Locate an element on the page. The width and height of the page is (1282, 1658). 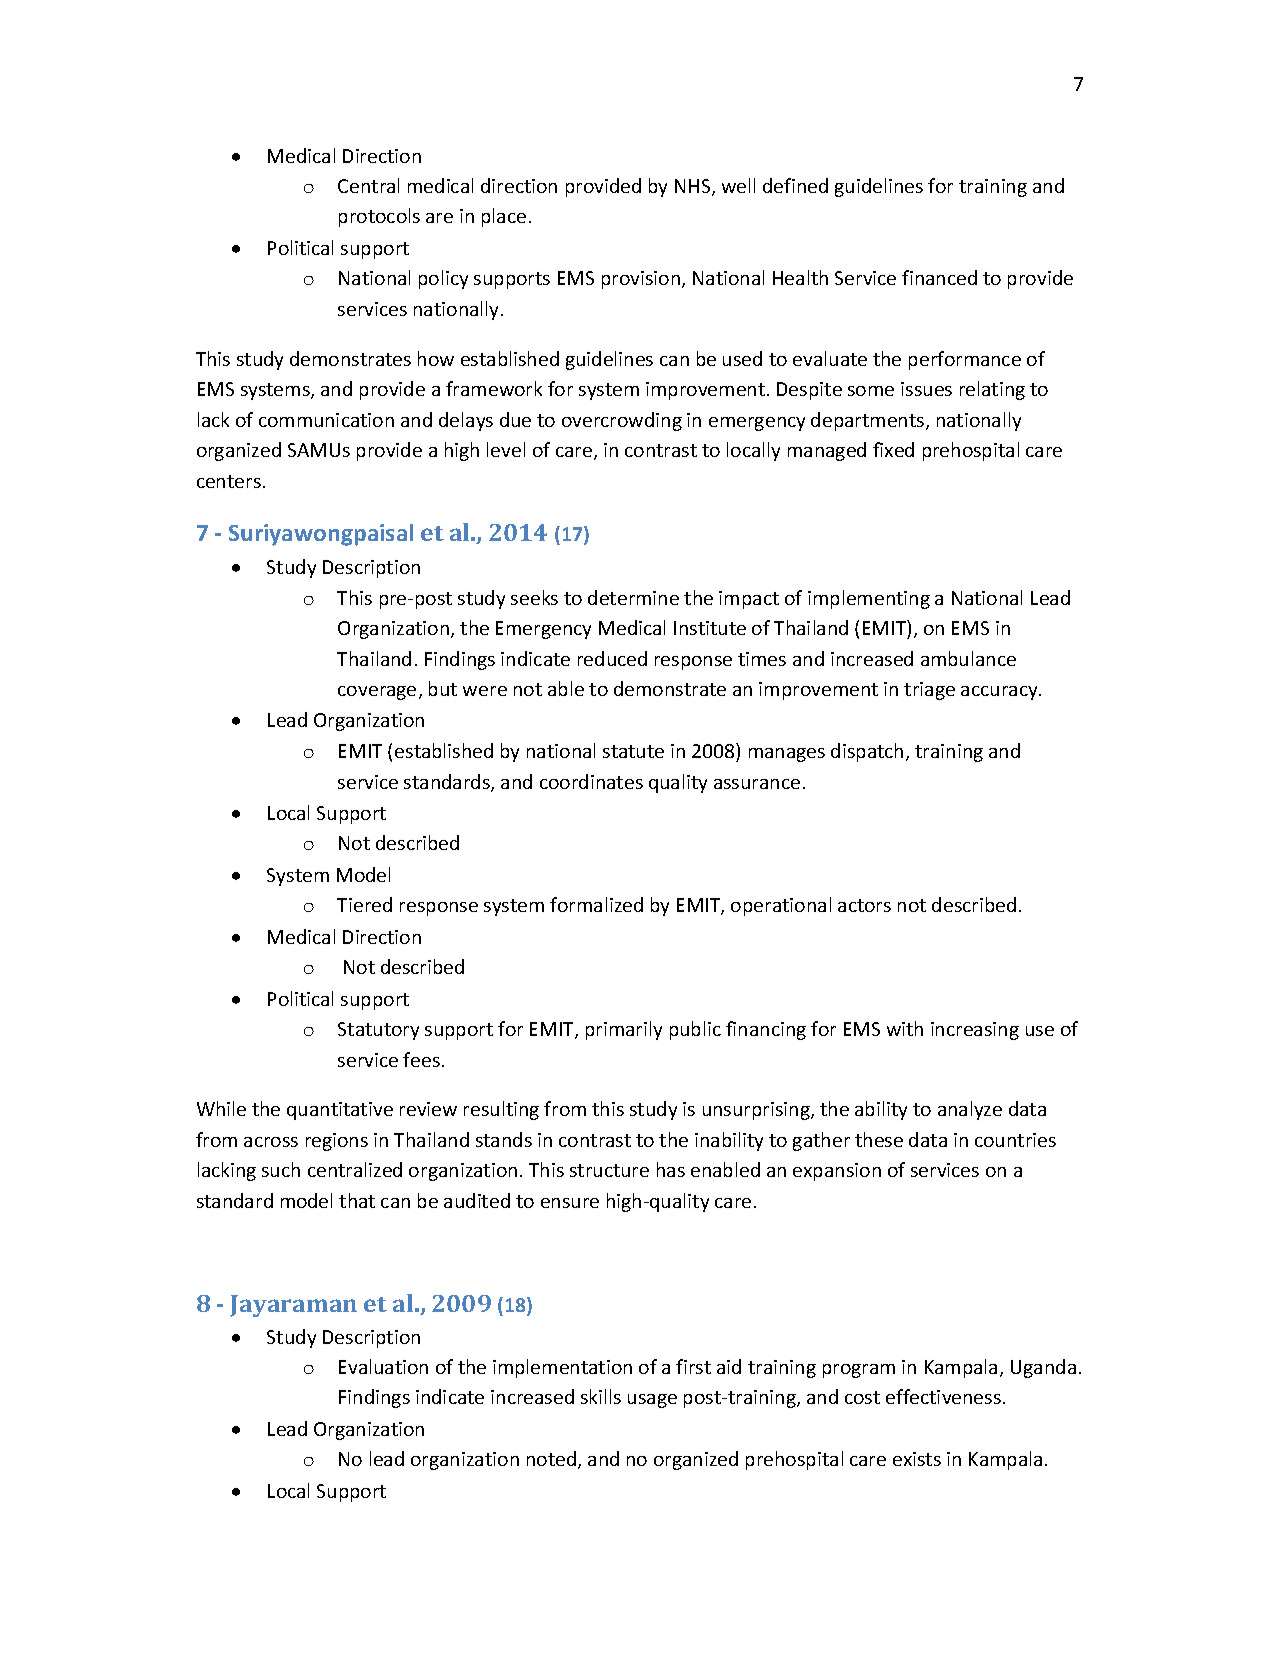
coordinates is located at coordinates (591, 781).
